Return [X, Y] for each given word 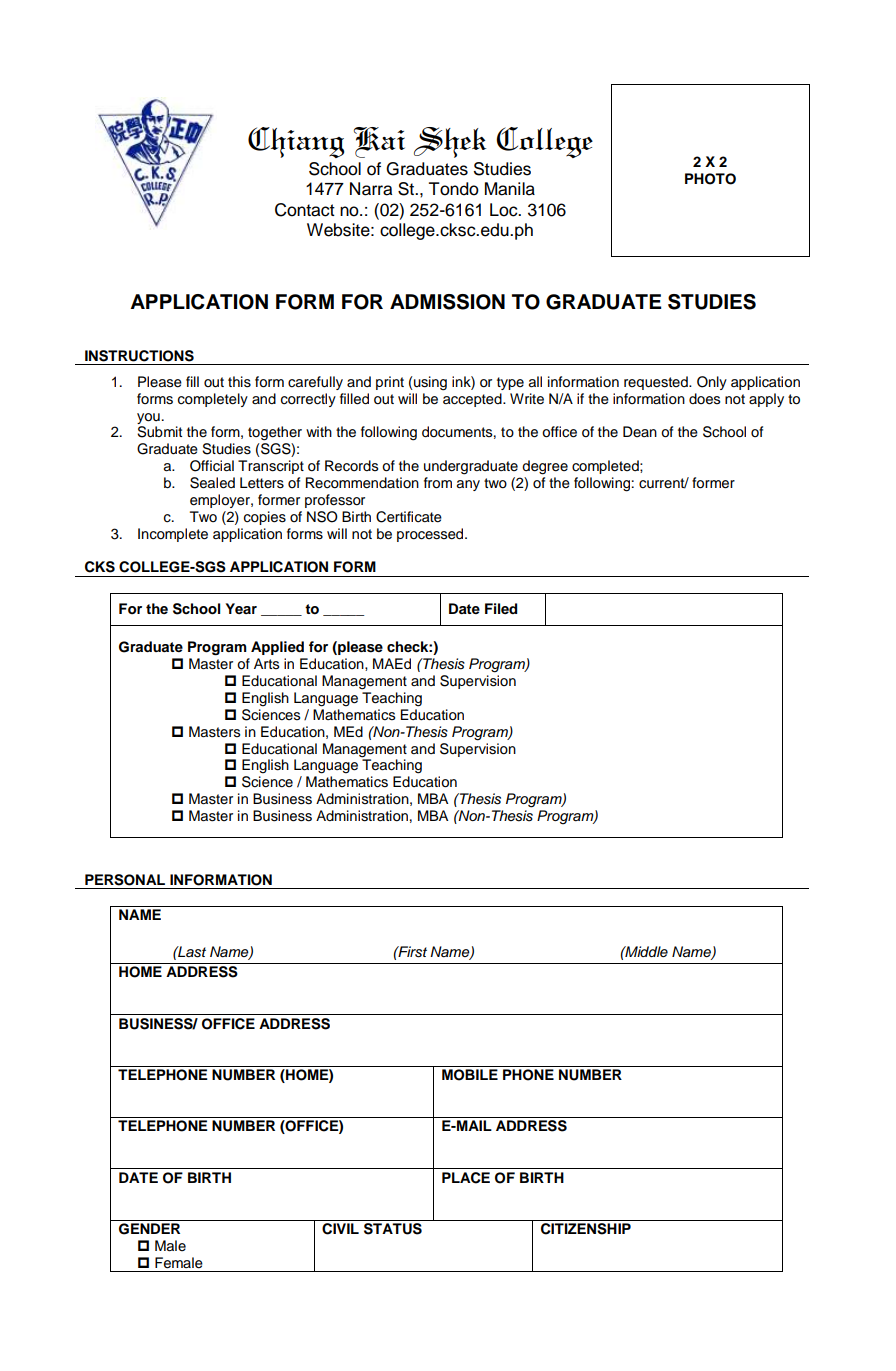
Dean [640, 431]
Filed [501, 608]
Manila [510, 189]
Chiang [296, 142]
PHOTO [710, 179]
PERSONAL [125, 880]
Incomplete [173, 535]
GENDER [149, 1229]
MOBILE [470, 1075]
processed [431, 535]
